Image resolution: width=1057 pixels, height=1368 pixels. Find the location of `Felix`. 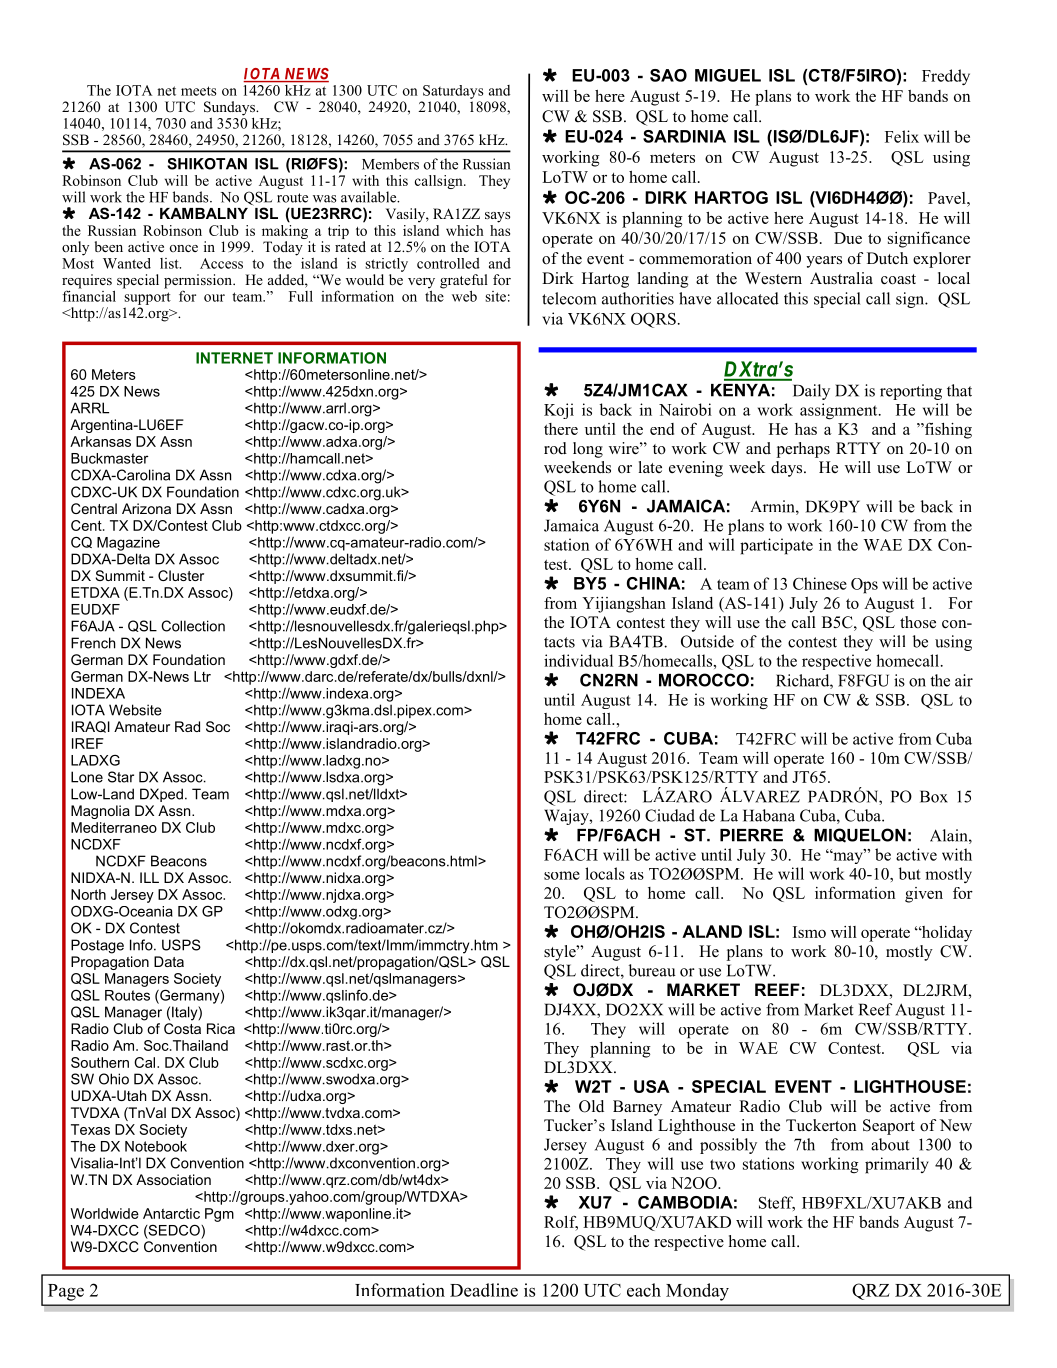

Felix is located at coordinates (902, 136).
